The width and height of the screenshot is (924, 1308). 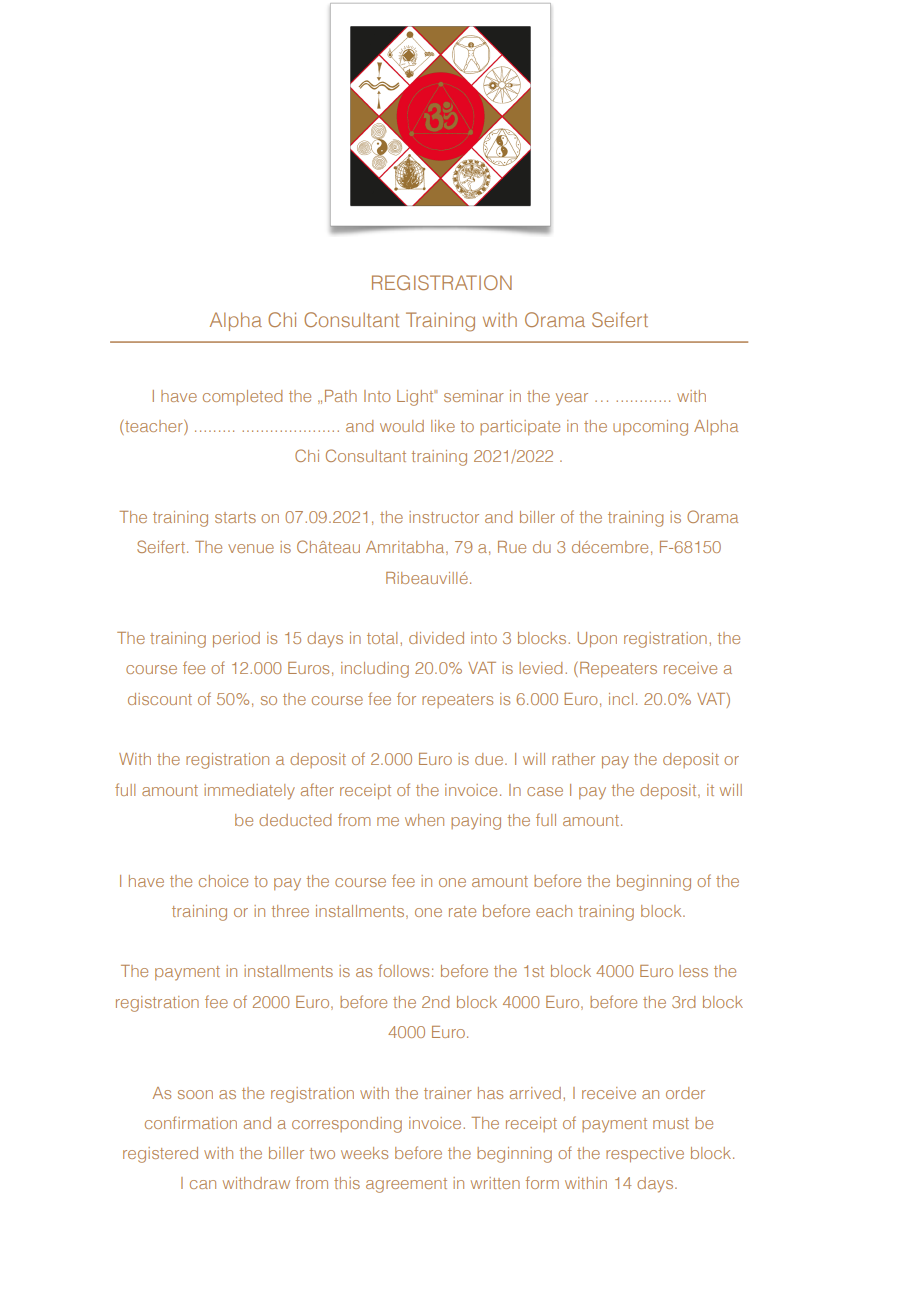 I want to click on agreement, so click(x=406, y=1185).
